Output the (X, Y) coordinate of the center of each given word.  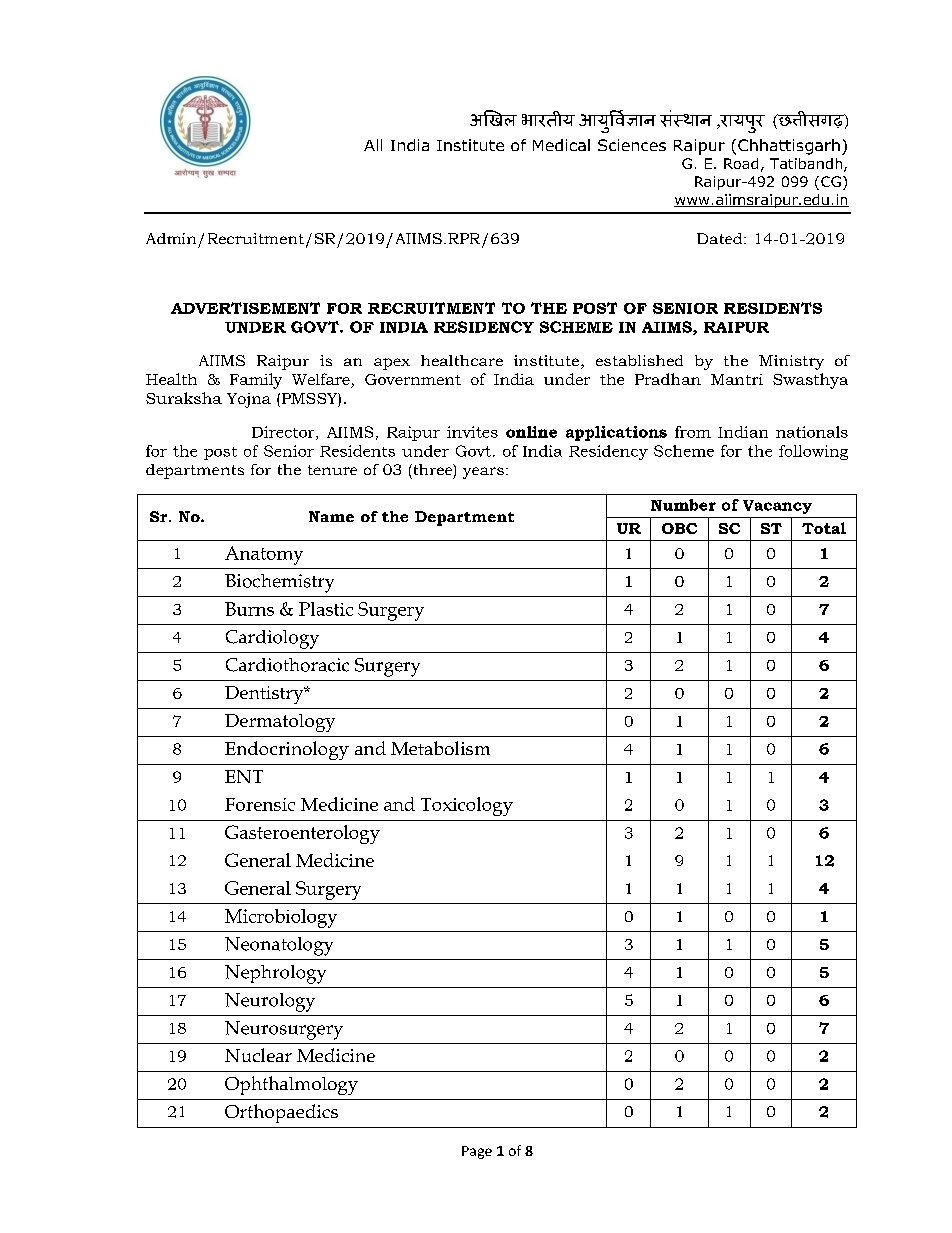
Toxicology (467, 806)
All (373, 145)
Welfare (322, 380)
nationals (812, 432)
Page (477, 1152)
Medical (561, 145)
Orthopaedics (281, 1113)
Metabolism (440, 748)
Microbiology (281, 918)
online (531, 432)
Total (824, 528)
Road (741, 163)
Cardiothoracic (287, 665)
